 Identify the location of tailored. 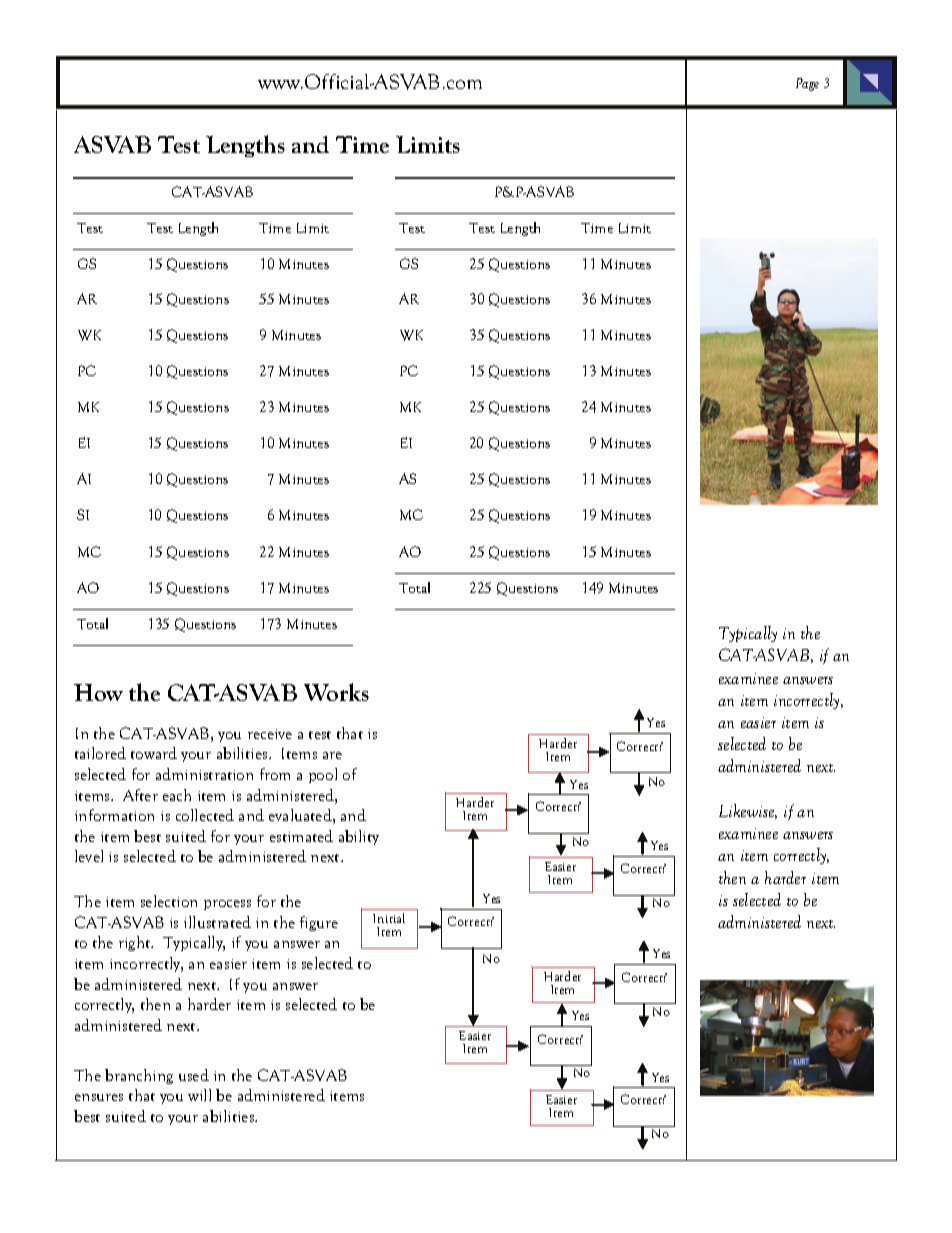
(100, 753).
